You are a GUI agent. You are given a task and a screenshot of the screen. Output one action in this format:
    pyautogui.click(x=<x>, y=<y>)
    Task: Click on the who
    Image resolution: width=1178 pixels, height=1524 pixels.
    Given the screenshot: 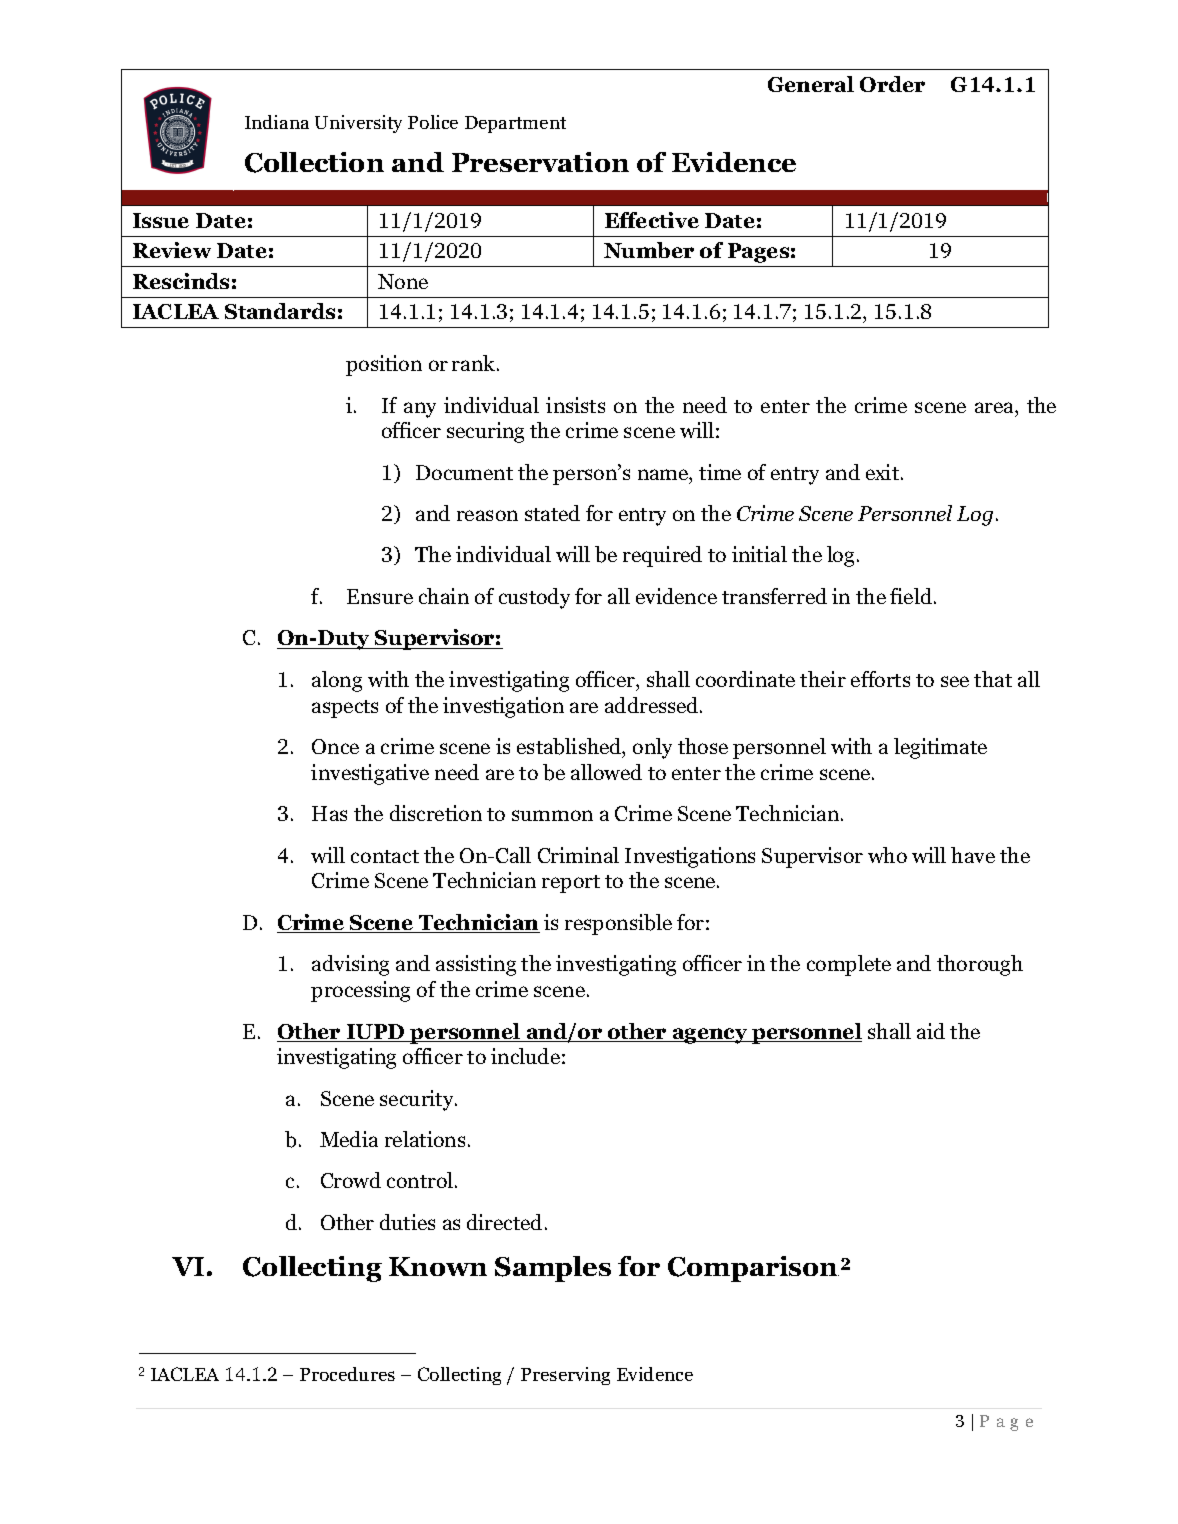 What is the action you would take?
    pyautogui.click(x=887, y=855)
